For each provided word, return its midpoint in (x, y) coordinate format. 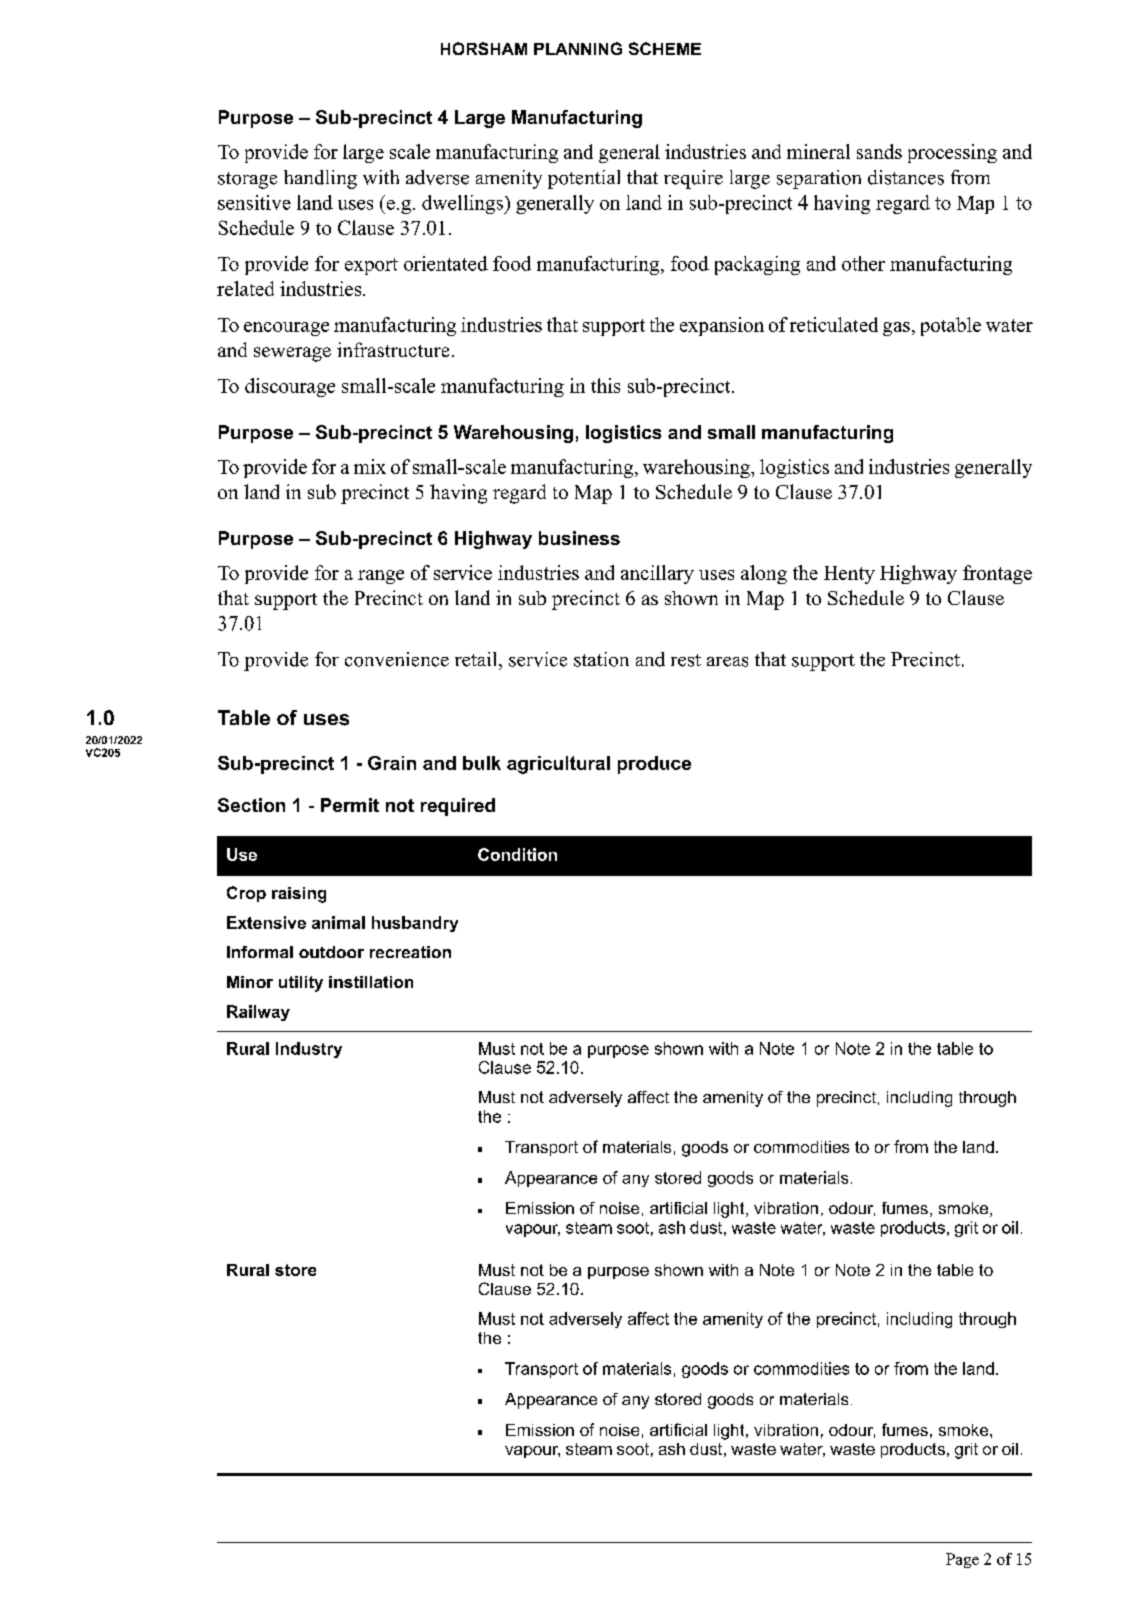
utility (301, 984)
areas (727, 662)
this (605, 385)
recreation (410, 952)
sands (879, 151)
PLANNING (578, 48)
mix (370, 466)
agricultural (558, 765)
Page (962, 1560)
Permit (350, 805)
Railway (258, 1013)
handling (320, 179)
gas (896, 329)
